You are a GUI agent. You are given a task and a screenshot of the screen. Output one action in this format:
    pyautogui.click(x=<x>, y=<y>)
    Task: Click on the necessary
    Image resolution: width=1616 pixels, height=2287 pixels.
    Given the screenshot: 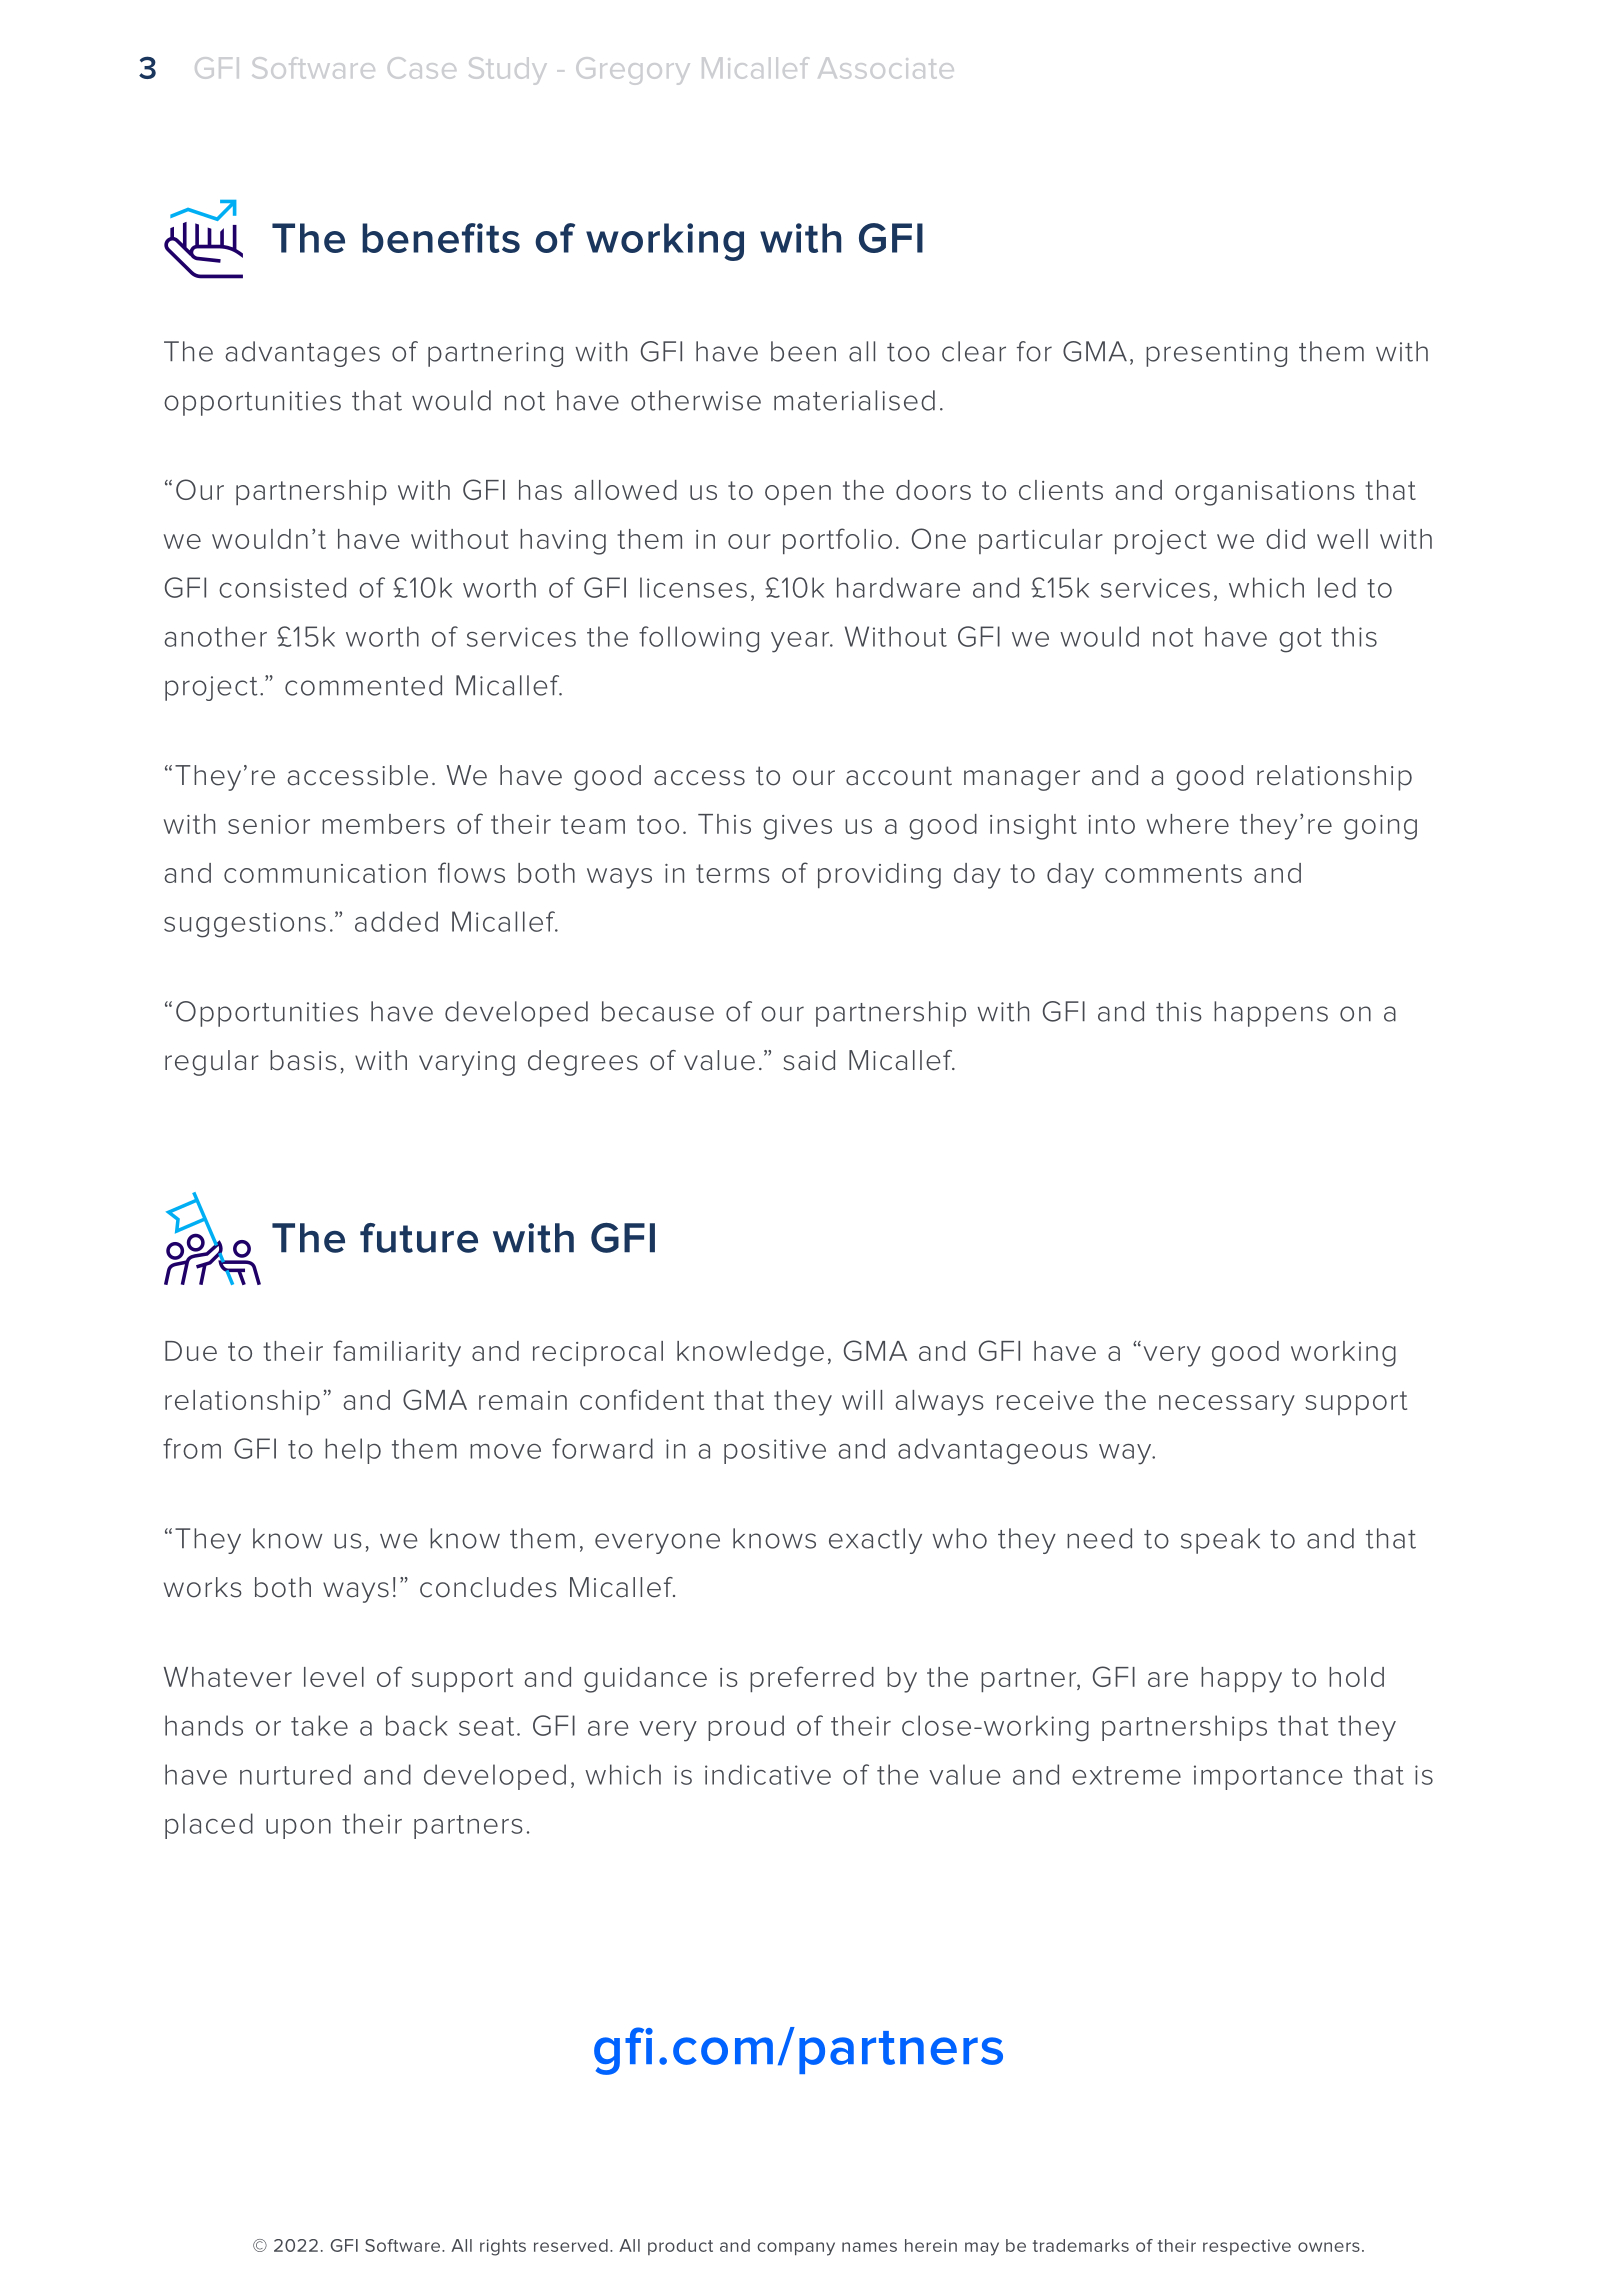 What is the action you would take?
    pyautogui.click(x=1227, y=1405)
